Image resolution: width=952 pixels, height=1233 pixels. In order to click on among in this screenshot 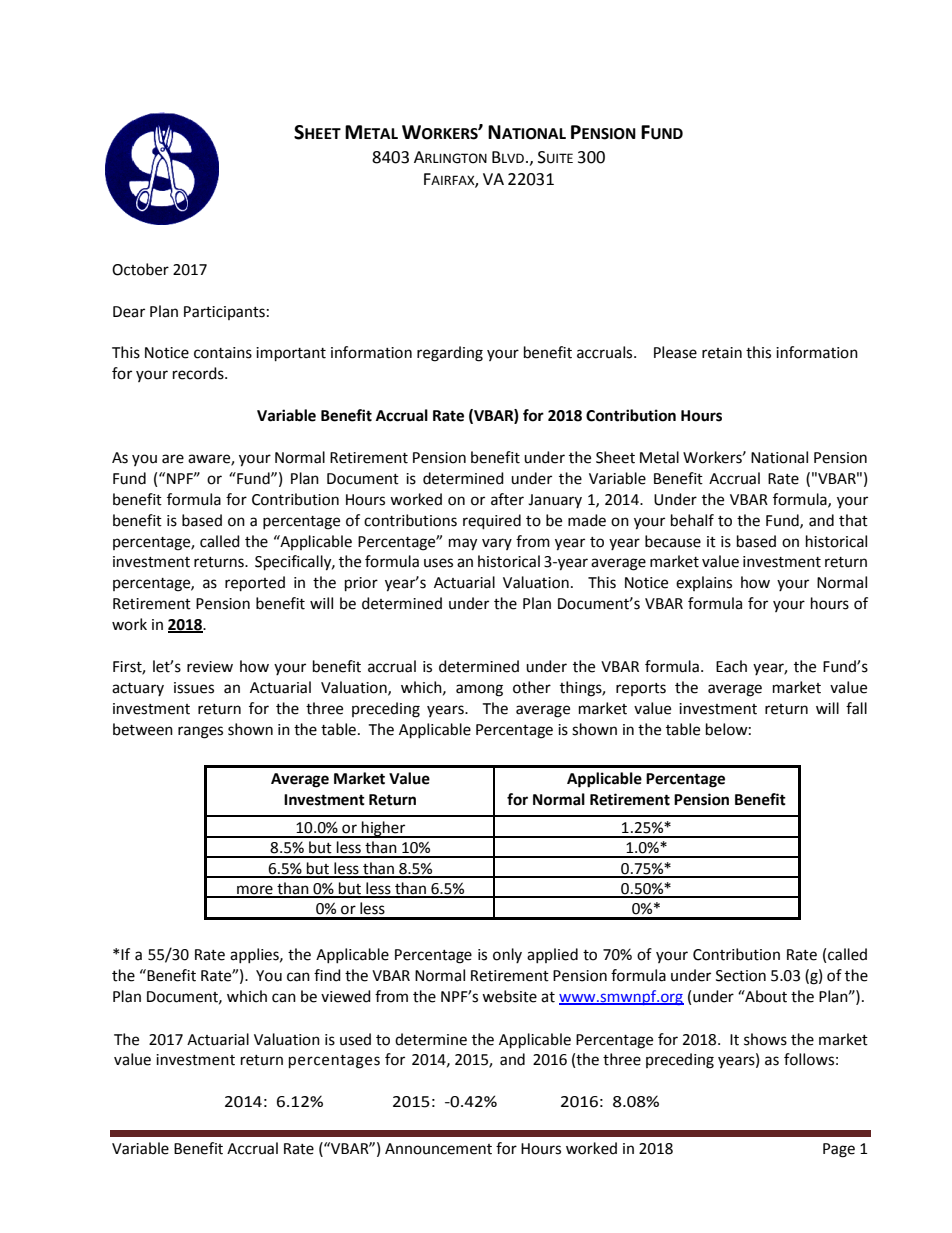, I will do `click(479, 690)`.
